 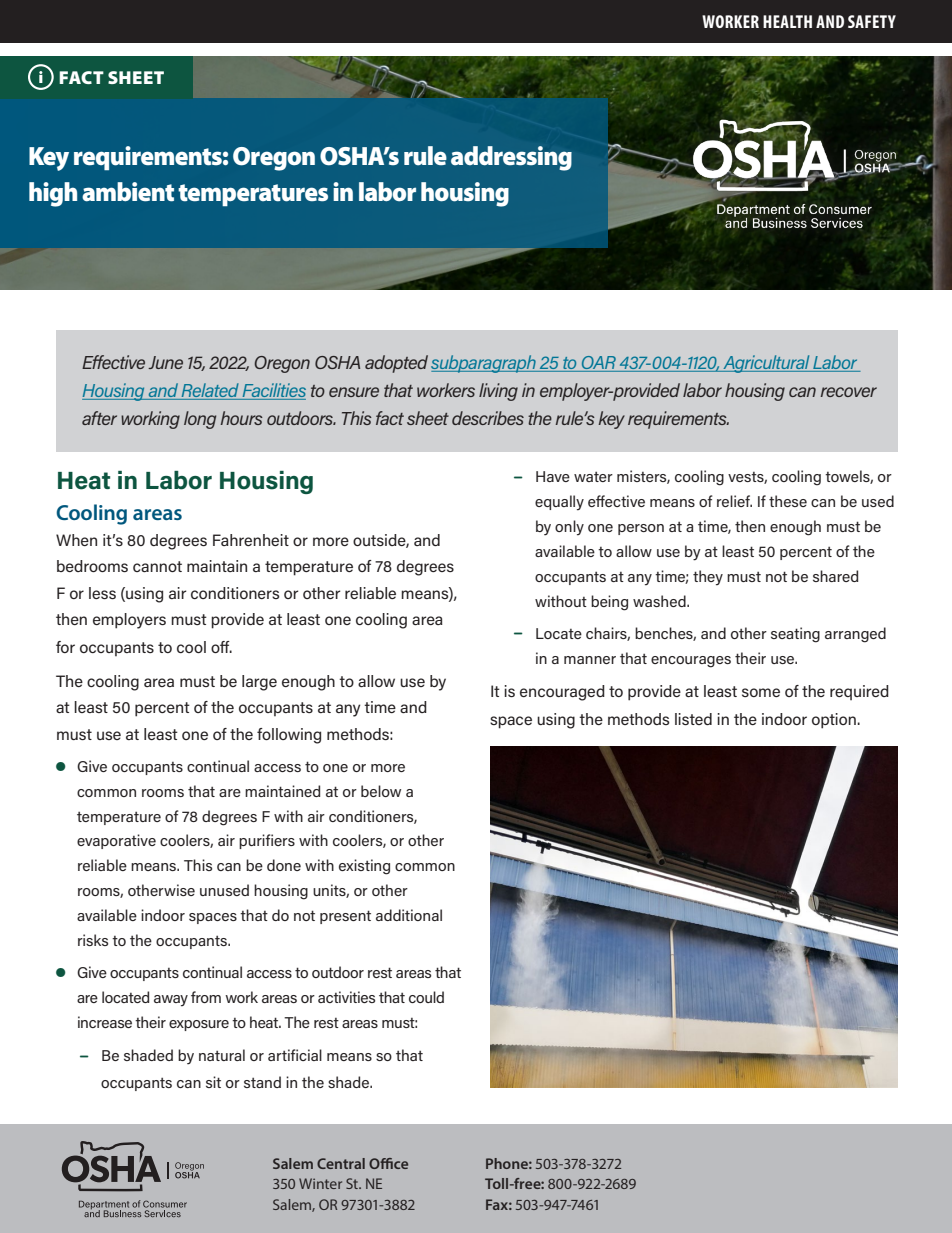 What do you see at coordinates (116, 841) in the screenshot?
I see `evaporative` at bounding box center [116, 841].
